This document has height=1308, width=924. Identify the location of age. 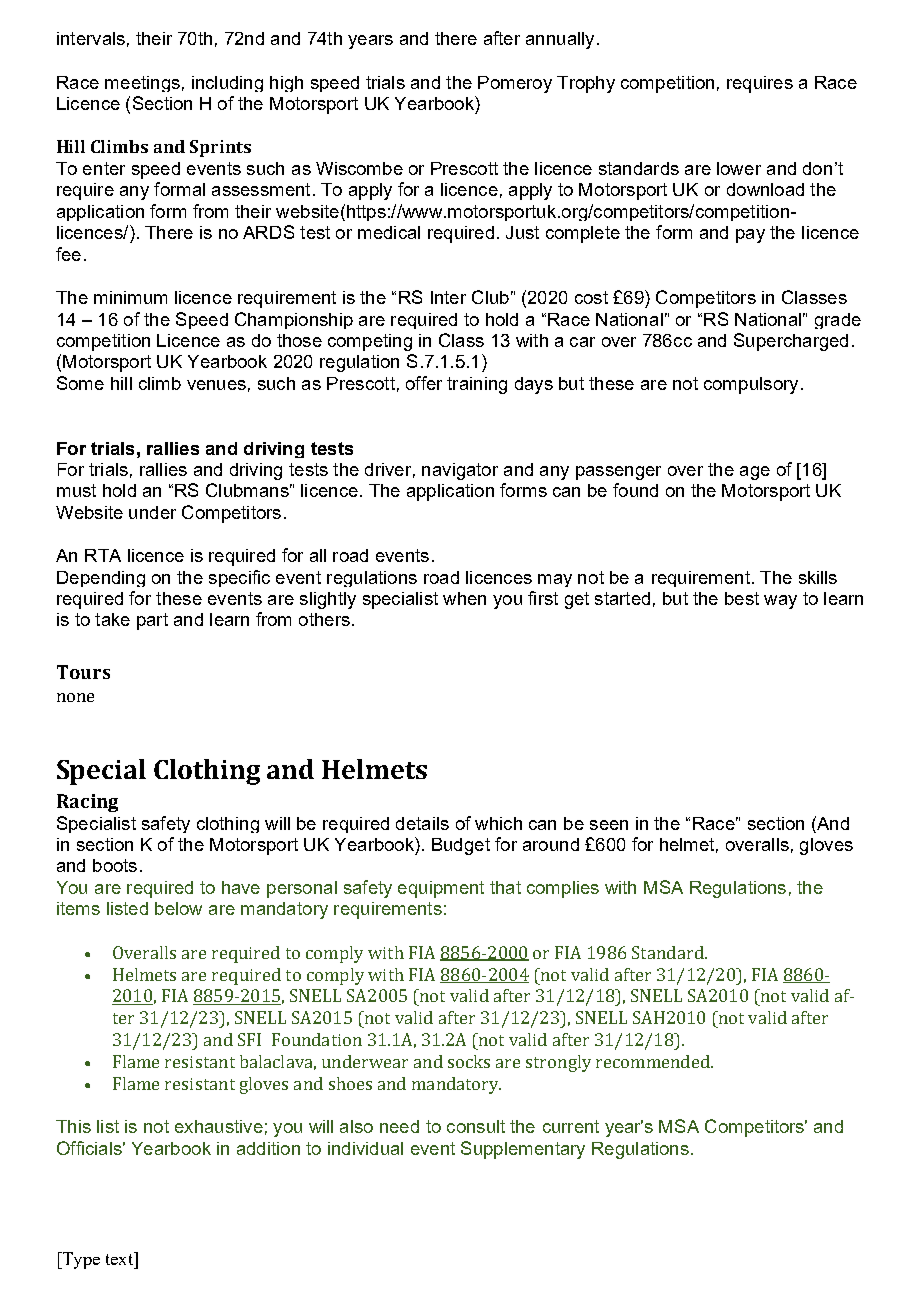
(755, 473).
